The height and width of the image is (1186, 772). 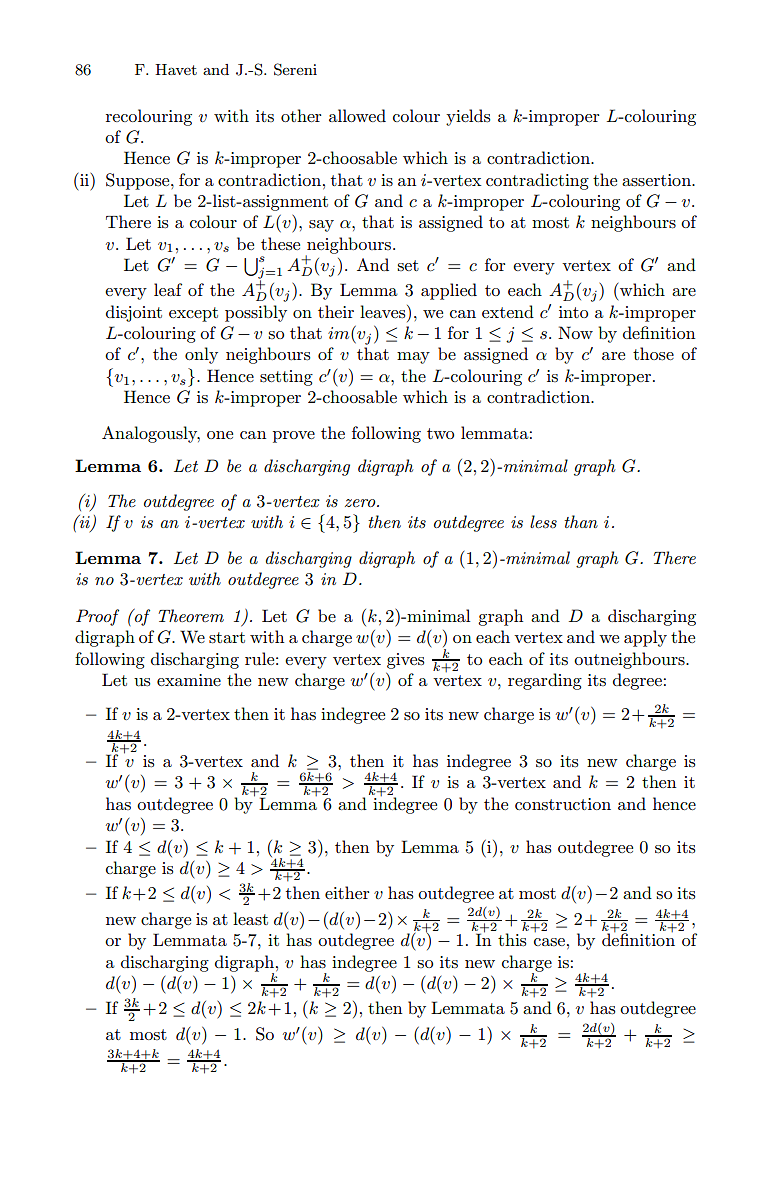 What do you see at coordinates (201, 355) in the image?
I see `only` at bounding box center [201, 355].
